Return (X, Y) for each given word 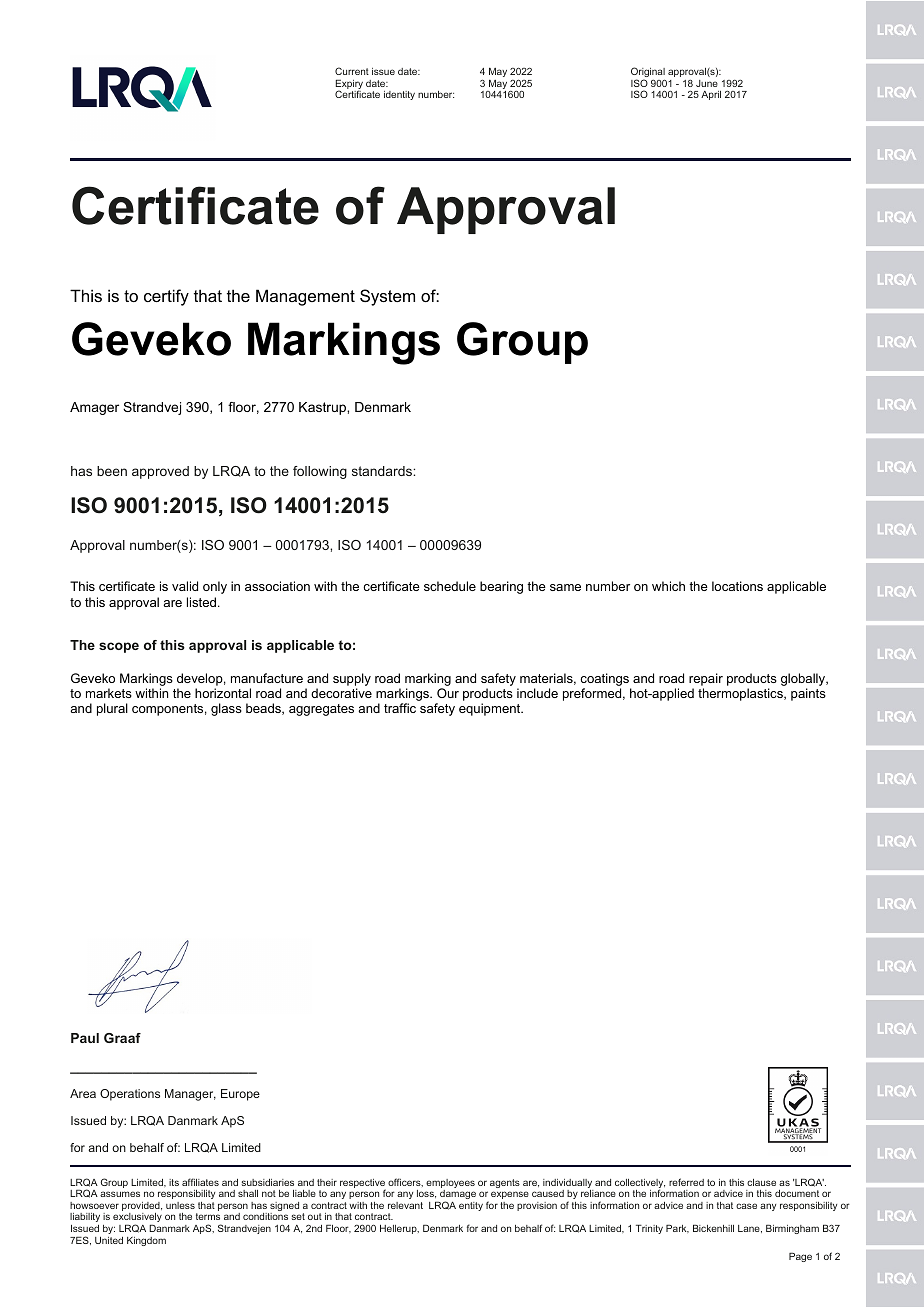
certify (166, 297)
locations (737, 586)
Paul (85, 1038)
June (707, 83)
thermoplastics (741, 694)
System (387, 297)
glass (226, 709)
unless (180, 1205)
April (711, 95)
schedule (450, 586)
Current (352, 71)
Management (305, 297)
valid (185, 586)
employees (450, 1185)
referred (686, 1182)
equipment (491, 709)
